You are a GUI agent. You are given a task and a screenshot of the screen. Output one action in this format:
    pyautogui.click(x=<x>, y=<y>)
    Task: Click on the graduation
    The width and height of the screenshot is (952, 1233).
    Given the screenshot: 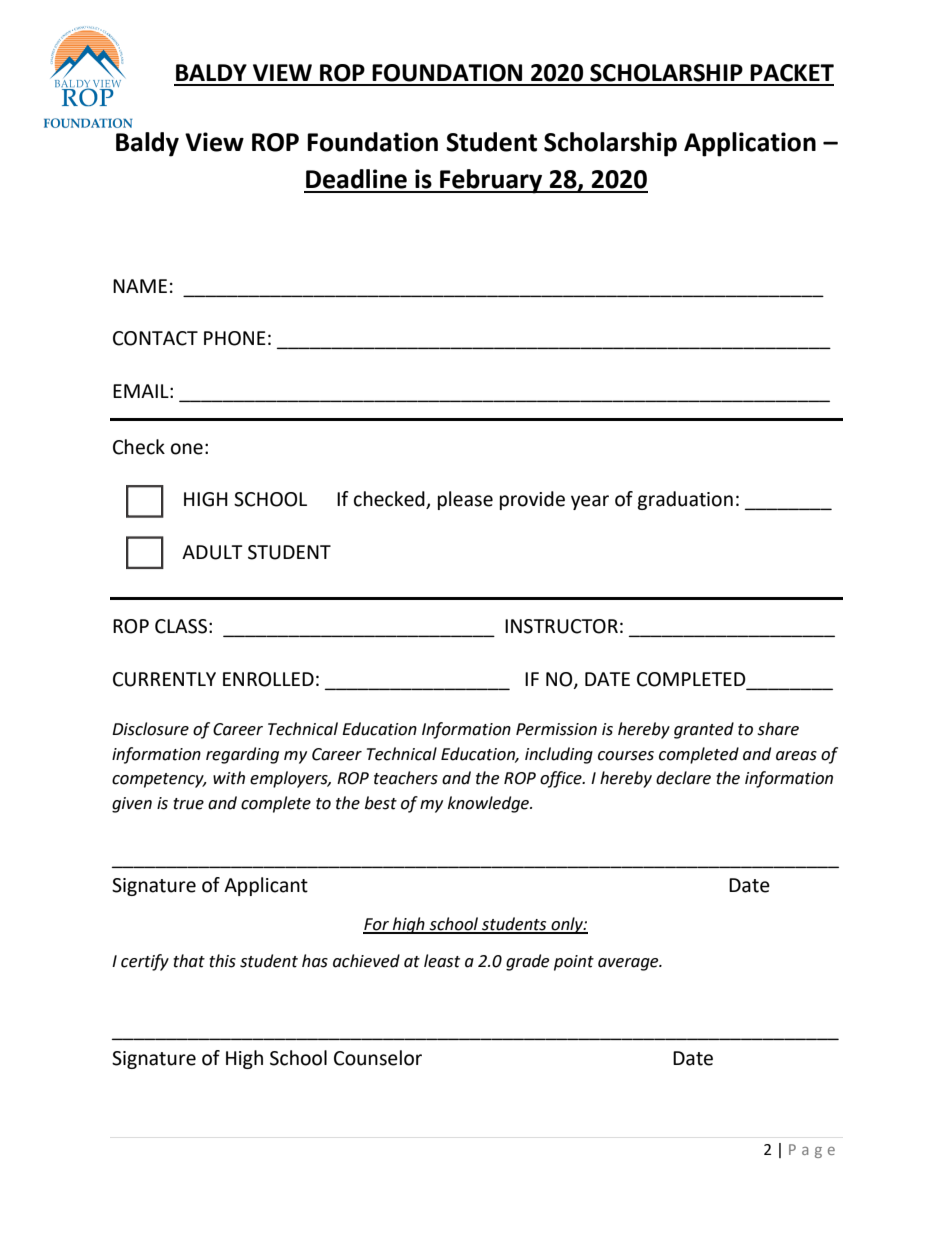 What is the action you would take?
    pyautogui.click(x=685, y=500)
